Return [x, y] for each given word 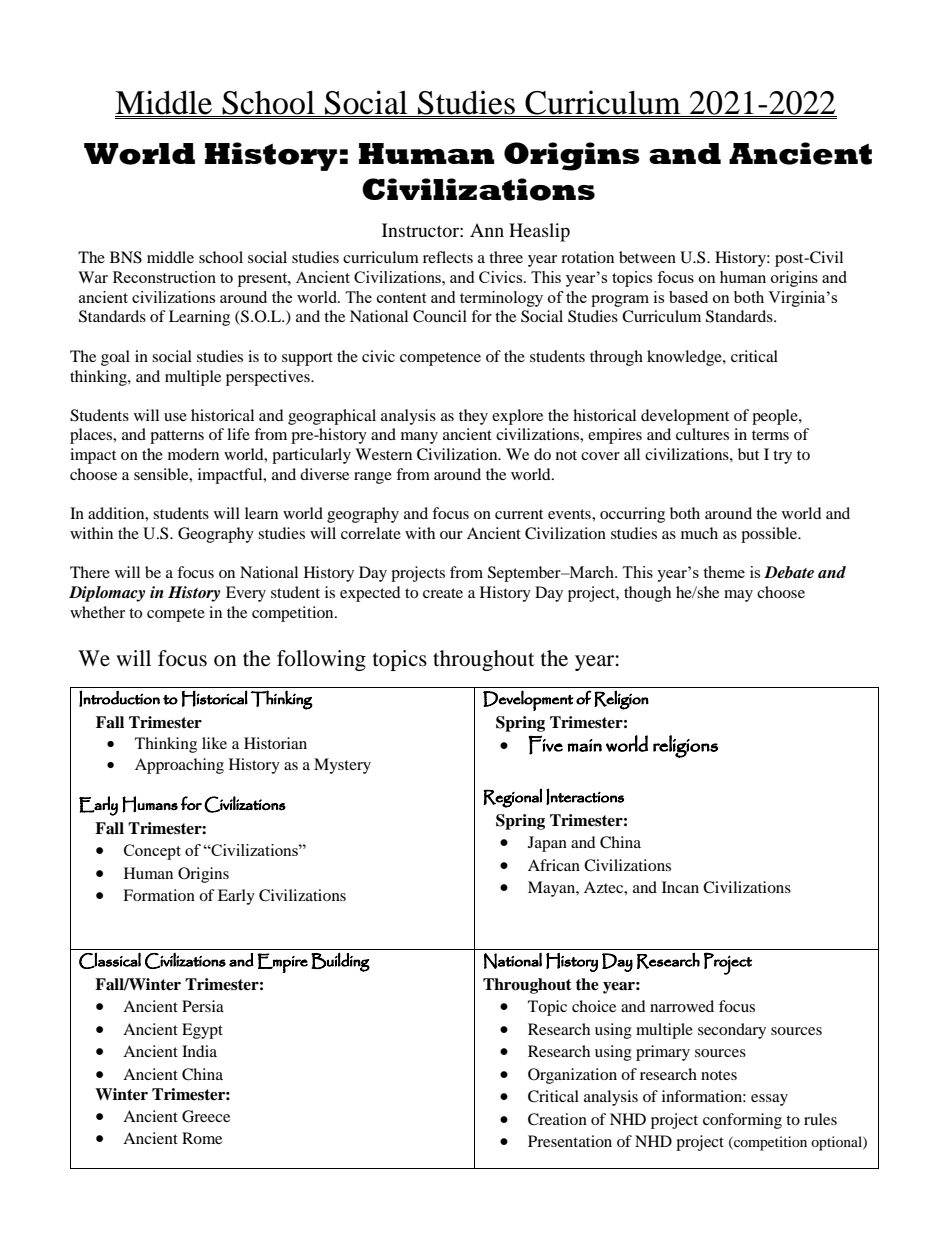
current [519, 514]
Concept [152, 852]
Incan [680, 887]
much [699, 533]
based [688, 297]
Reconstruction [164, 277]
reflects [448, 257]
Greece [206, 1116]
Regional [512, 798]
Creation [557, 1119]
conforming [742, 1121]
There [90, 572]
